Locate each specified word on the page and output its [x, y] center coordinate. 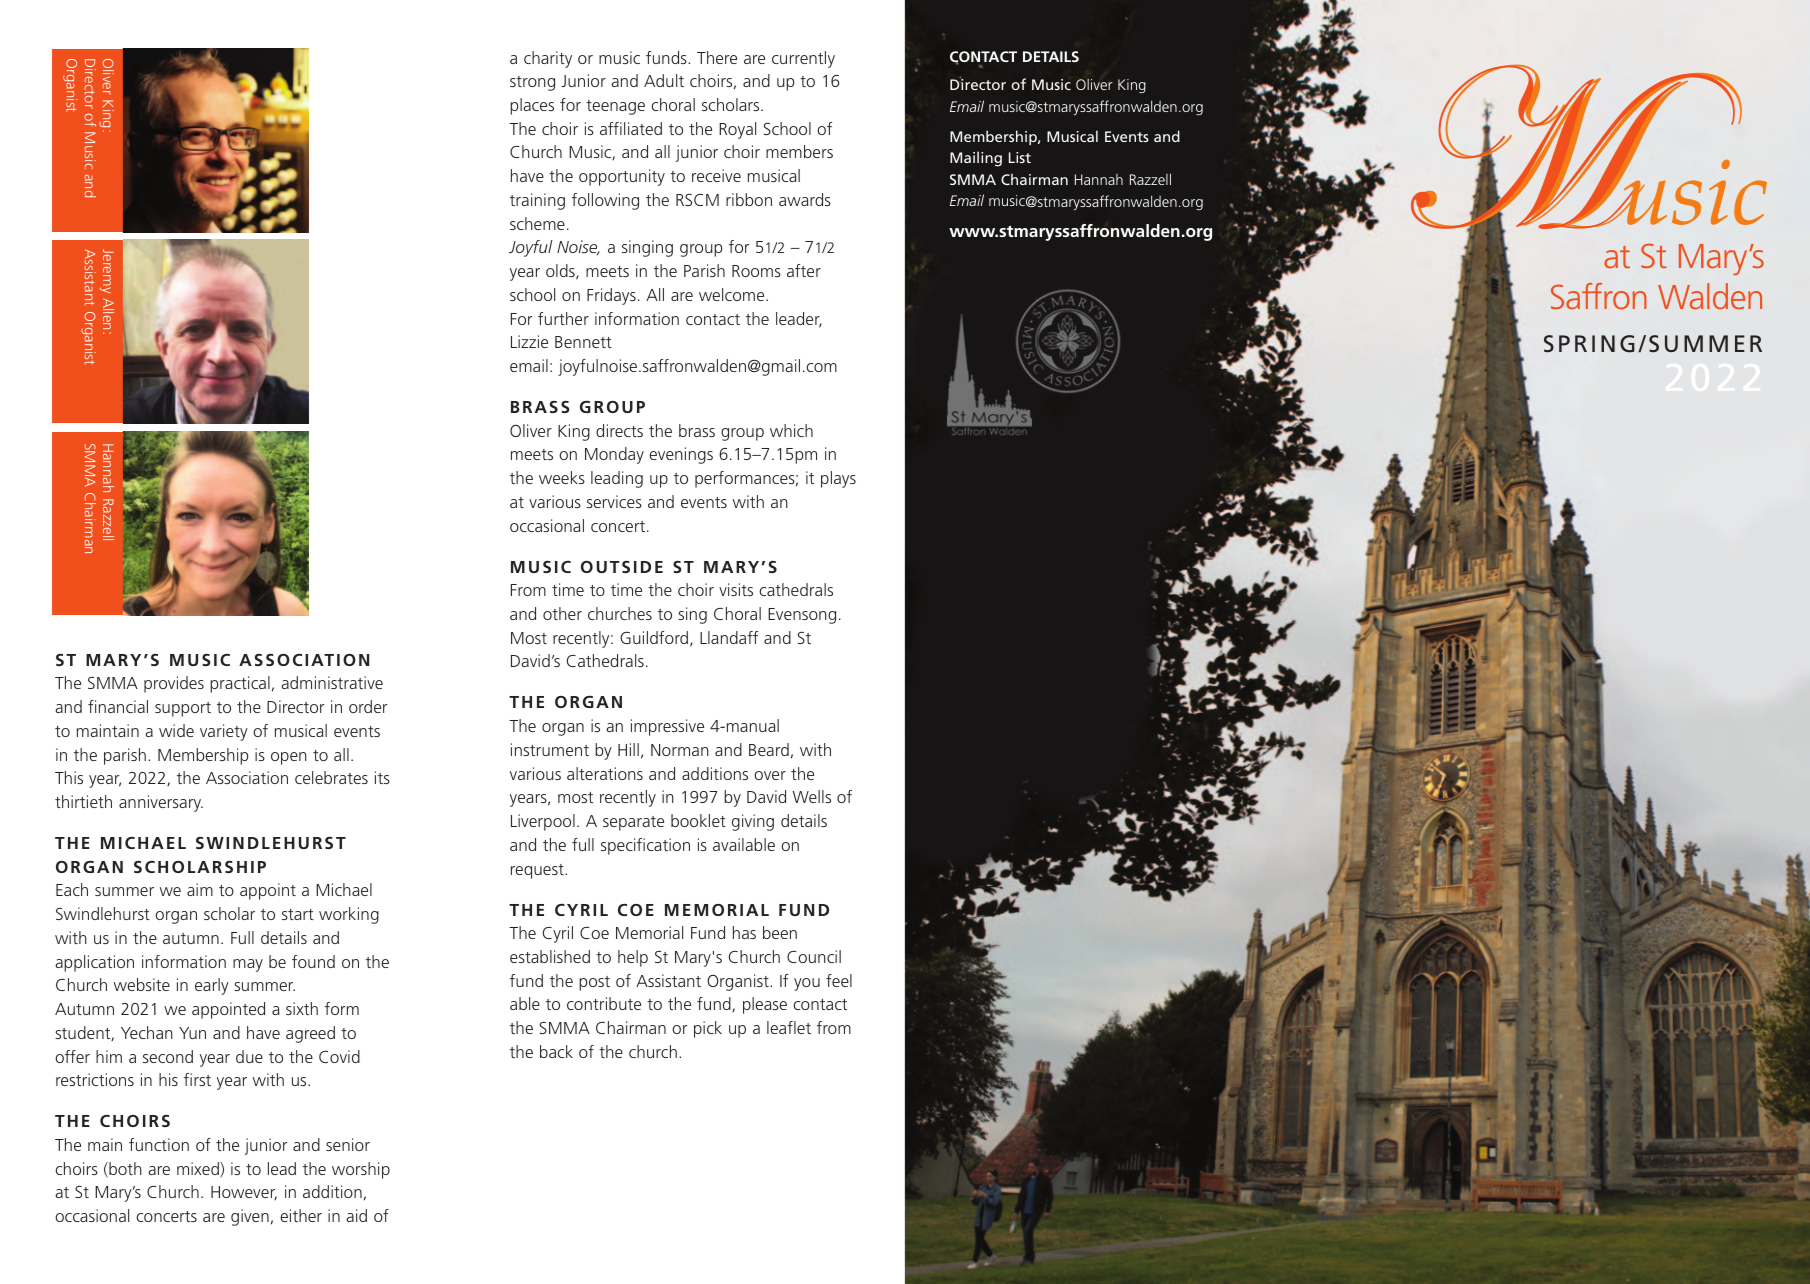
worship [361, 1170]
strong [532, 83]
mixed [199, 1168]
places [532, 106]
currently [803, 59]
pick [708, 1029]
